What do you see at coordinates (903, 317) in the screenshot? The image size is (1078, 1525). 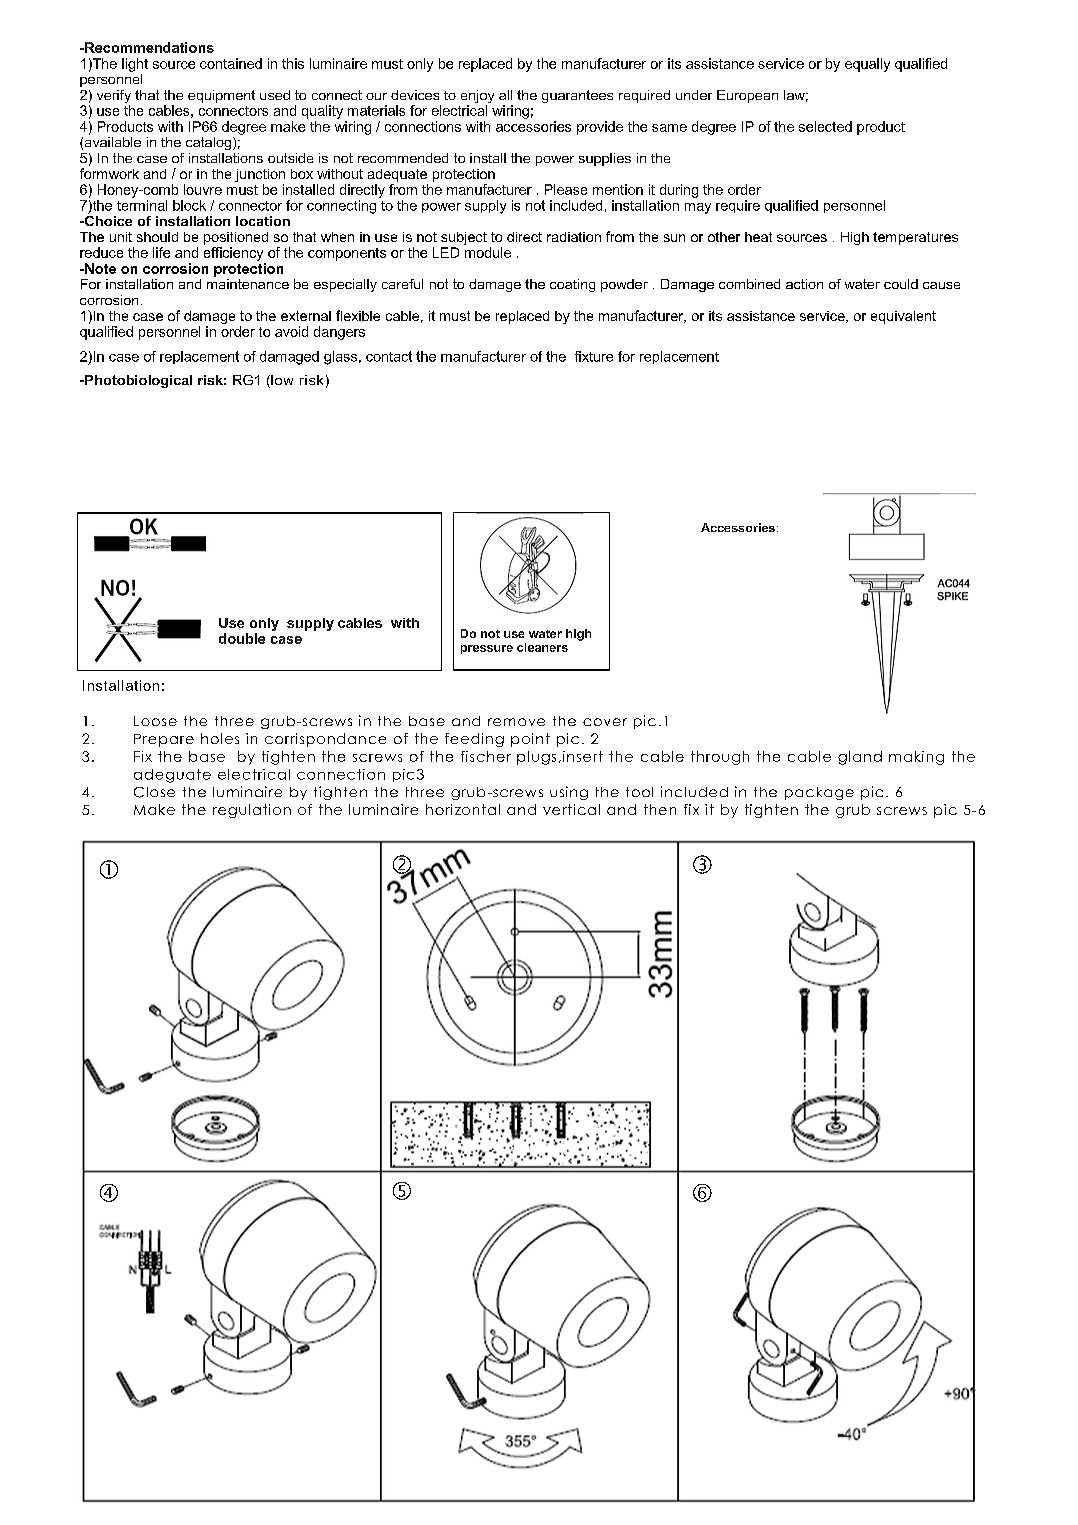 I see `equivalent` at bounding box center [903, 317].
